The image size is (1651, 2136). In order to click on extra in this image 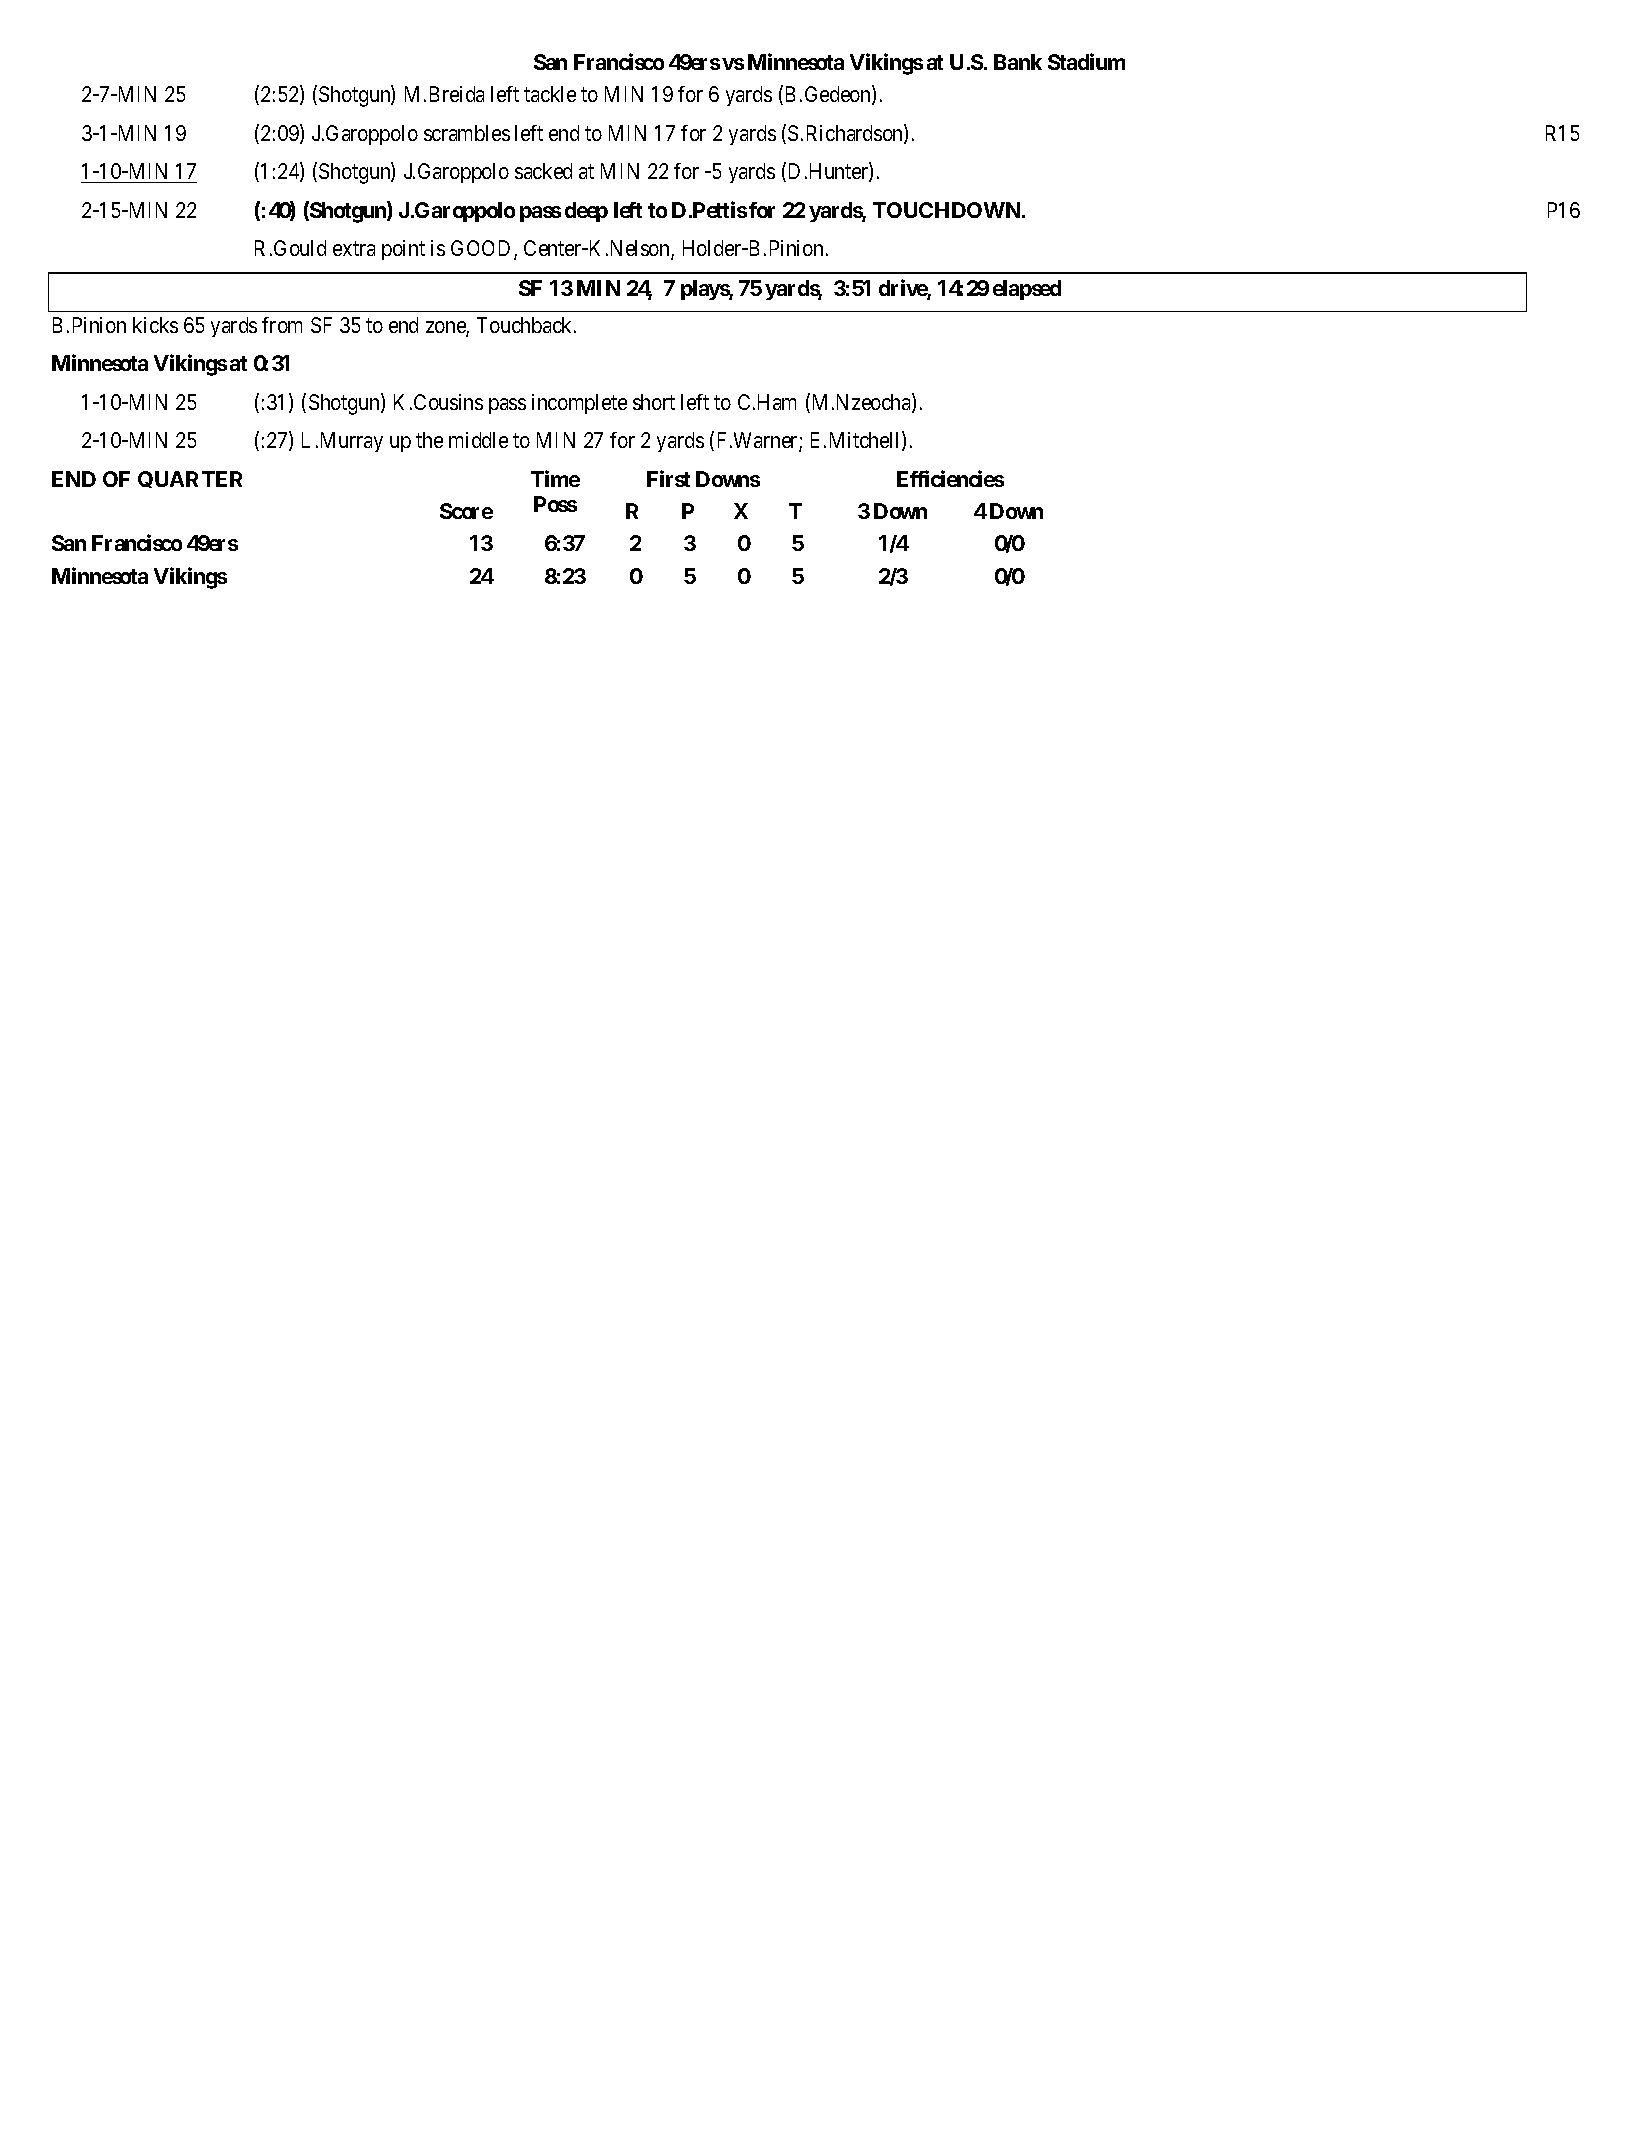, I will do `click(354, 249)`.
